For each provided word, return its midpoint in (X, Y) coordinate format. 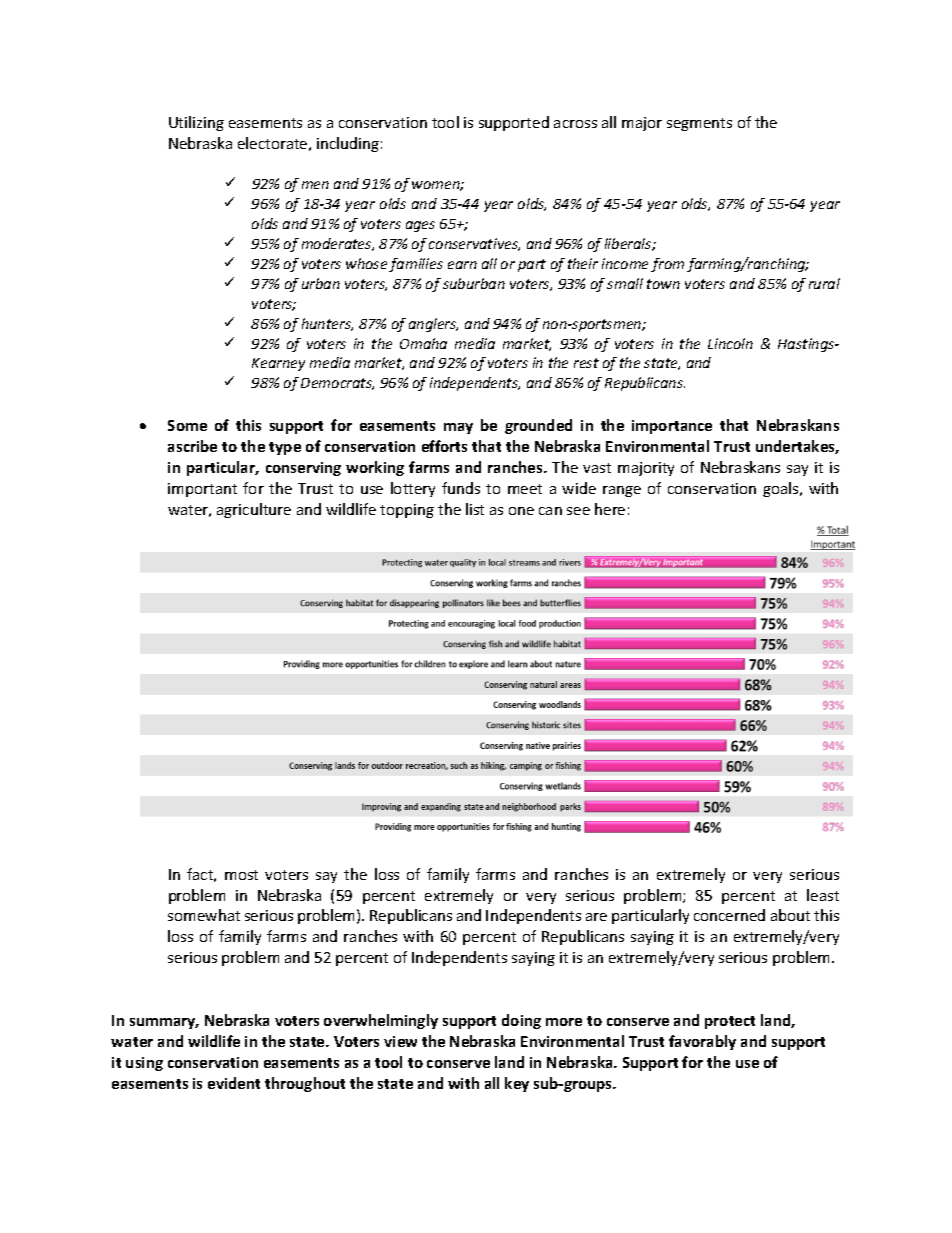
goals (782, 489)
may (458, 428)
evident (234, 1083)
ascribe (192, 446)
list (475, 509)
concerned (729, 915)
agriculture (254, 510)
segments (699, 124)
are (596, 917)
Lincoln (730, 343)
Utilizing (196, 123)
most (241, 875)
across (575, 124)
